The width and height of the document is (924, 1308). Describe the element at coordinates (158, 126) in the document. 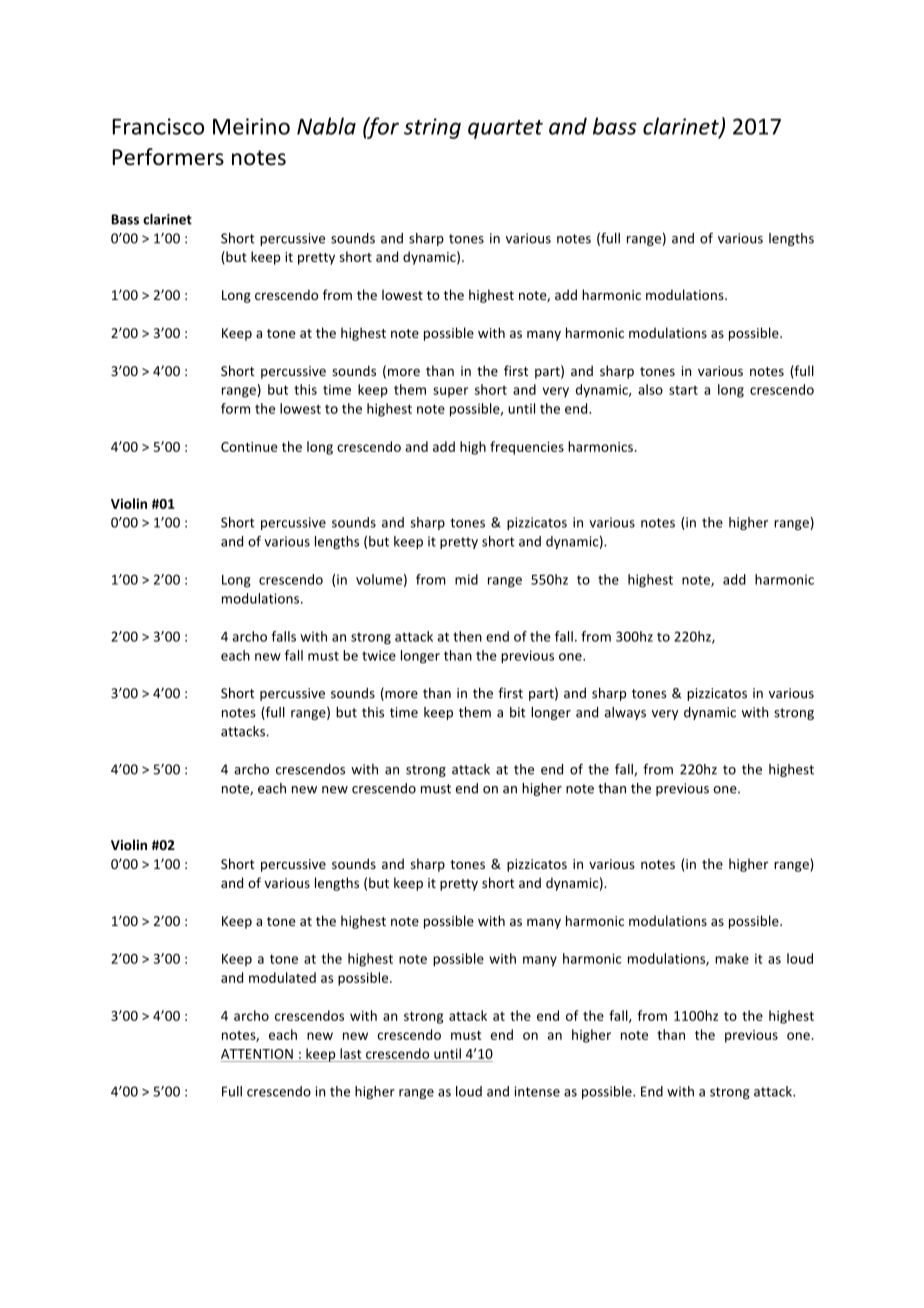

I see `Francisco` at that location.
